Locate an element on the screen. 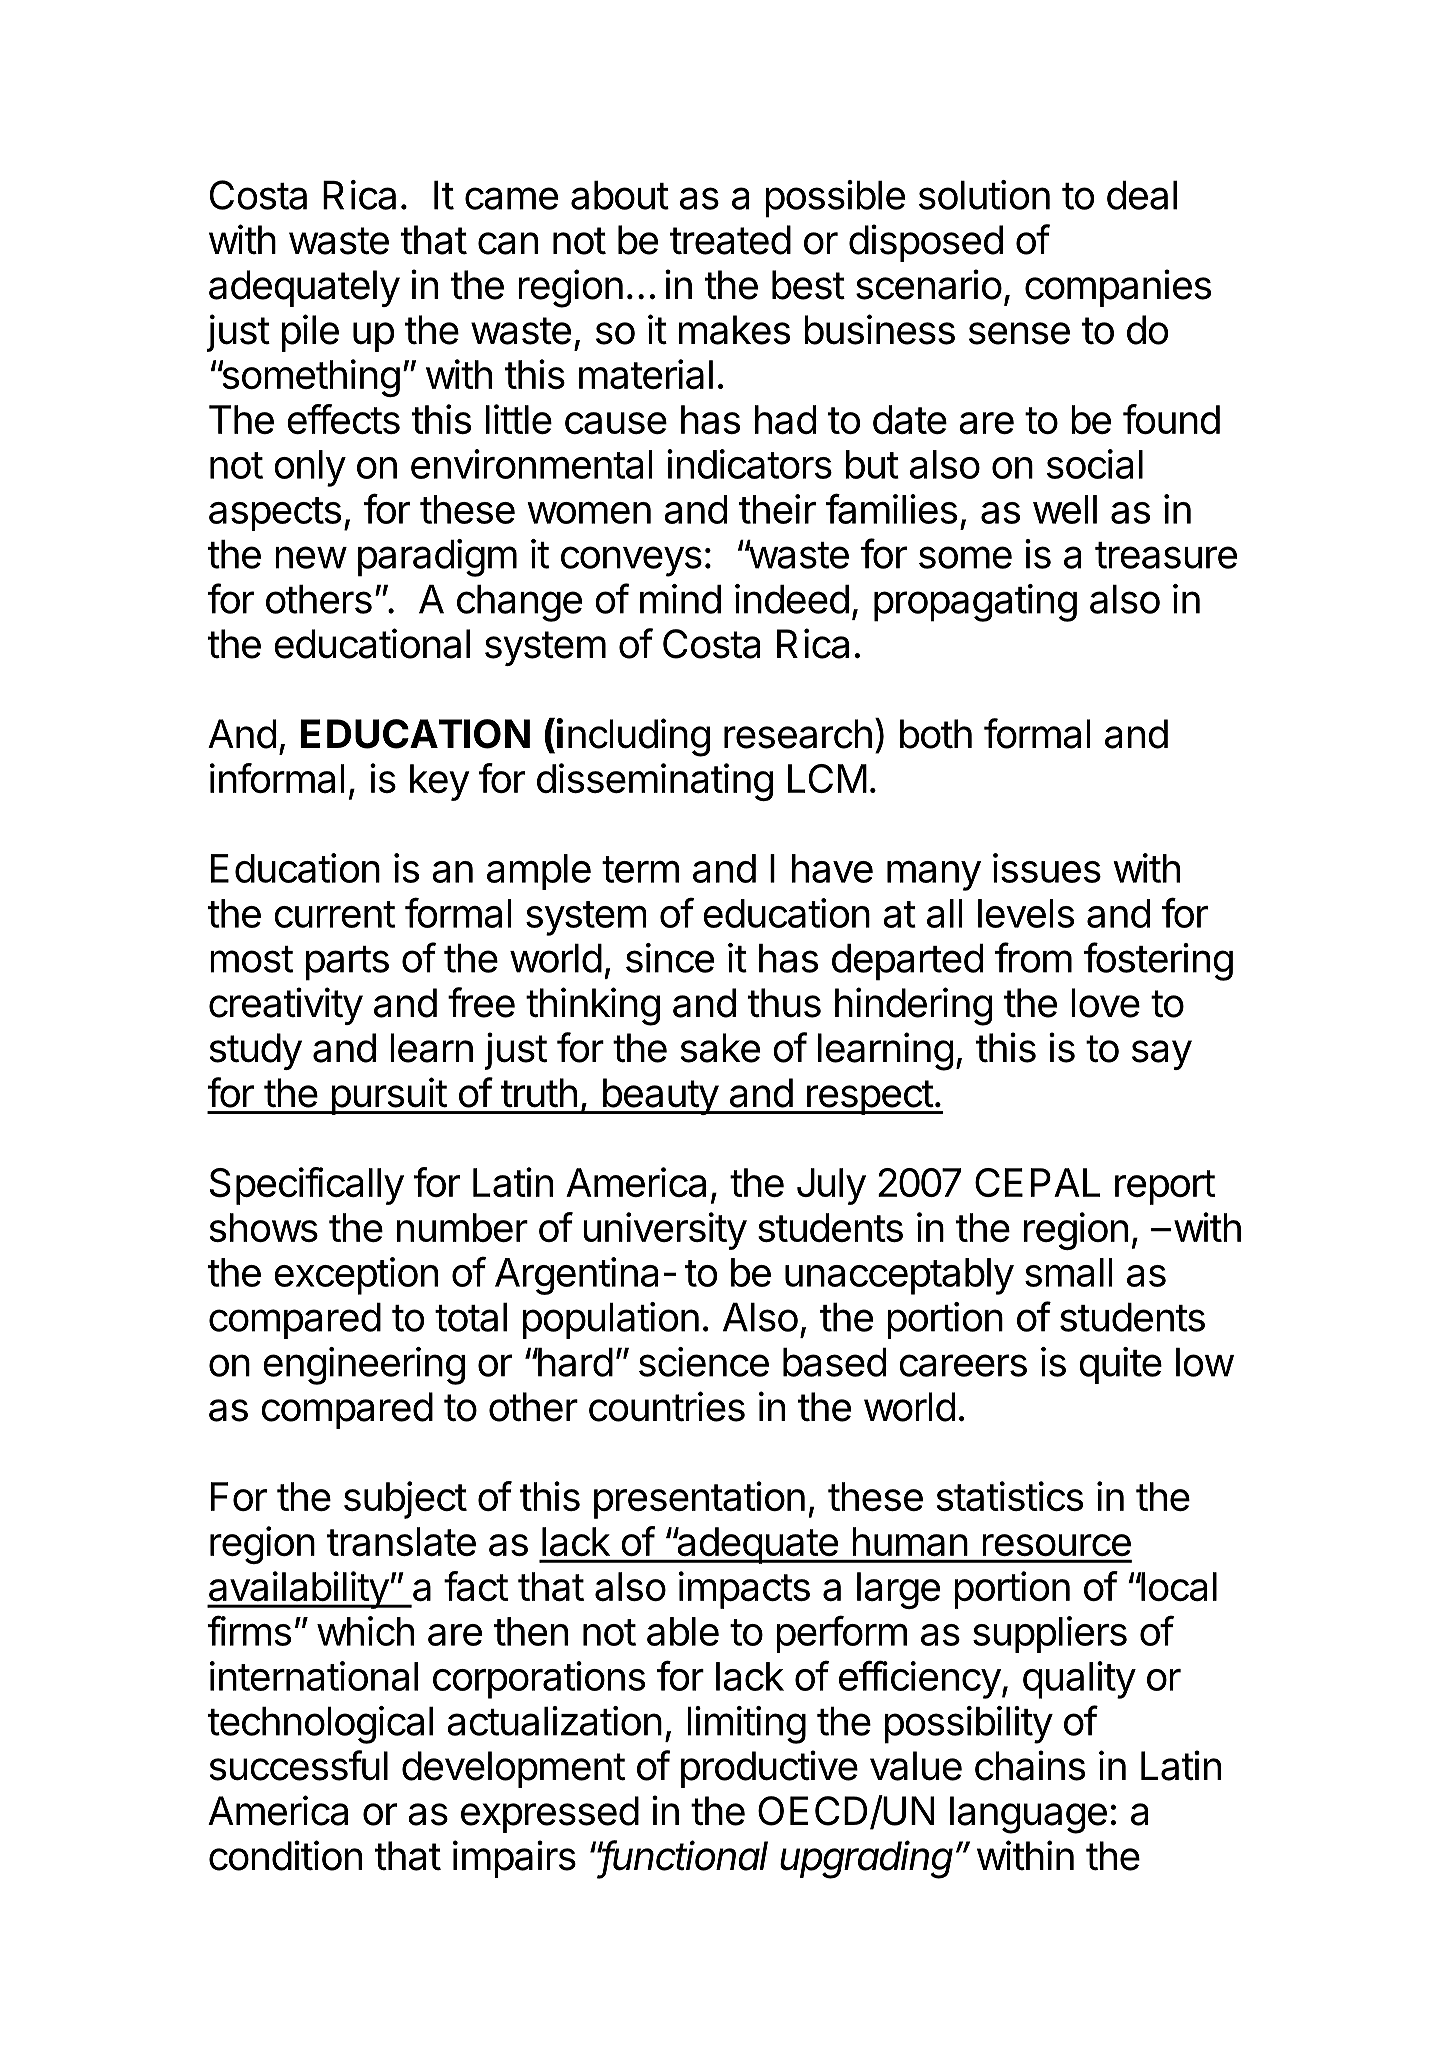 This screenshot has width=1452, height=2054. issues is located at coordinates (1047, 868).
